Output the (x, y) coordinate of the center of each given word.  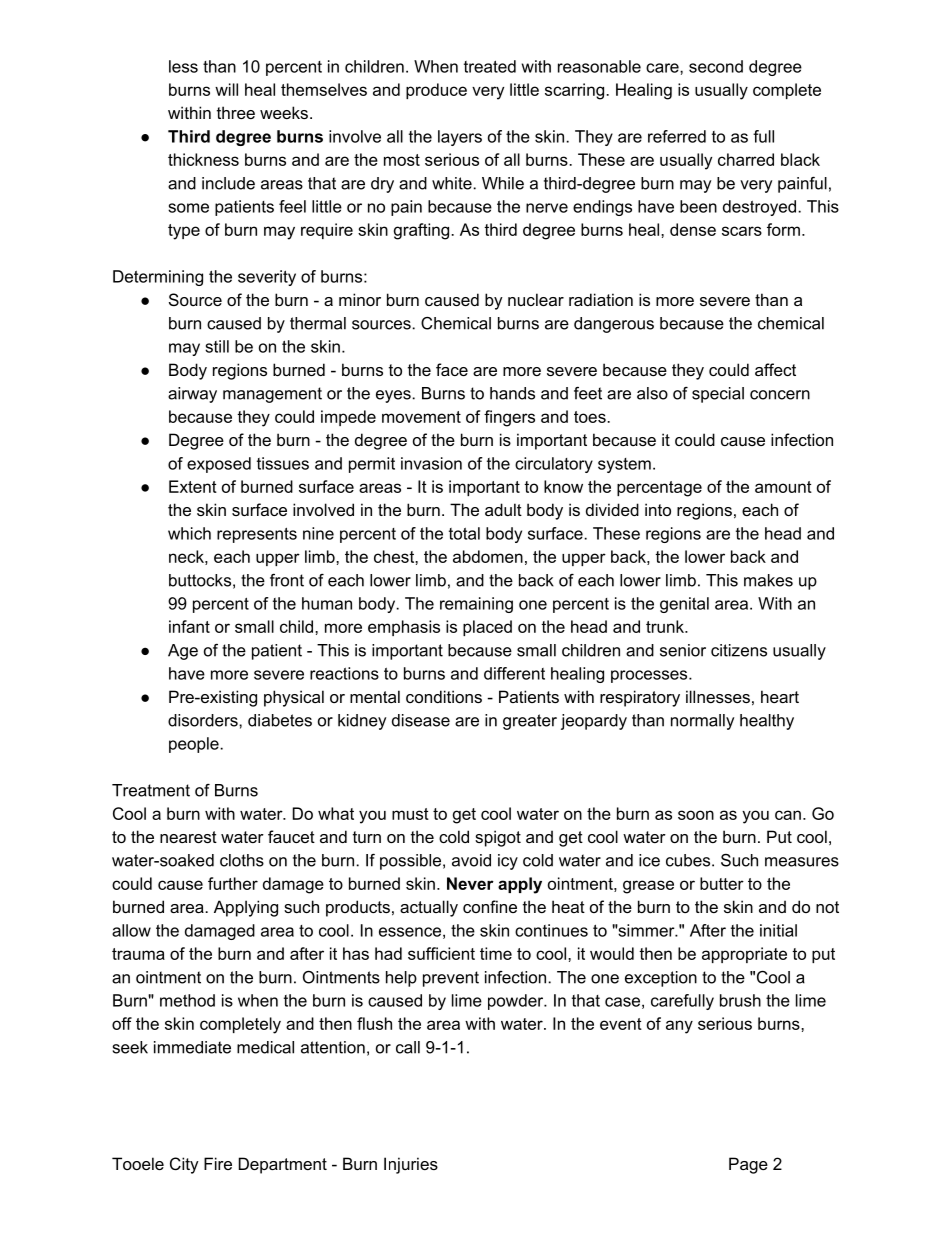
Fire (218, 1163)
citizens (739, 650)
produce (436, 91)
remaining (476, 605)
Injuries (411, 1165)
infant (189, 626)
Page (748, 1165)
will (226, 89)
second (716, 66)
